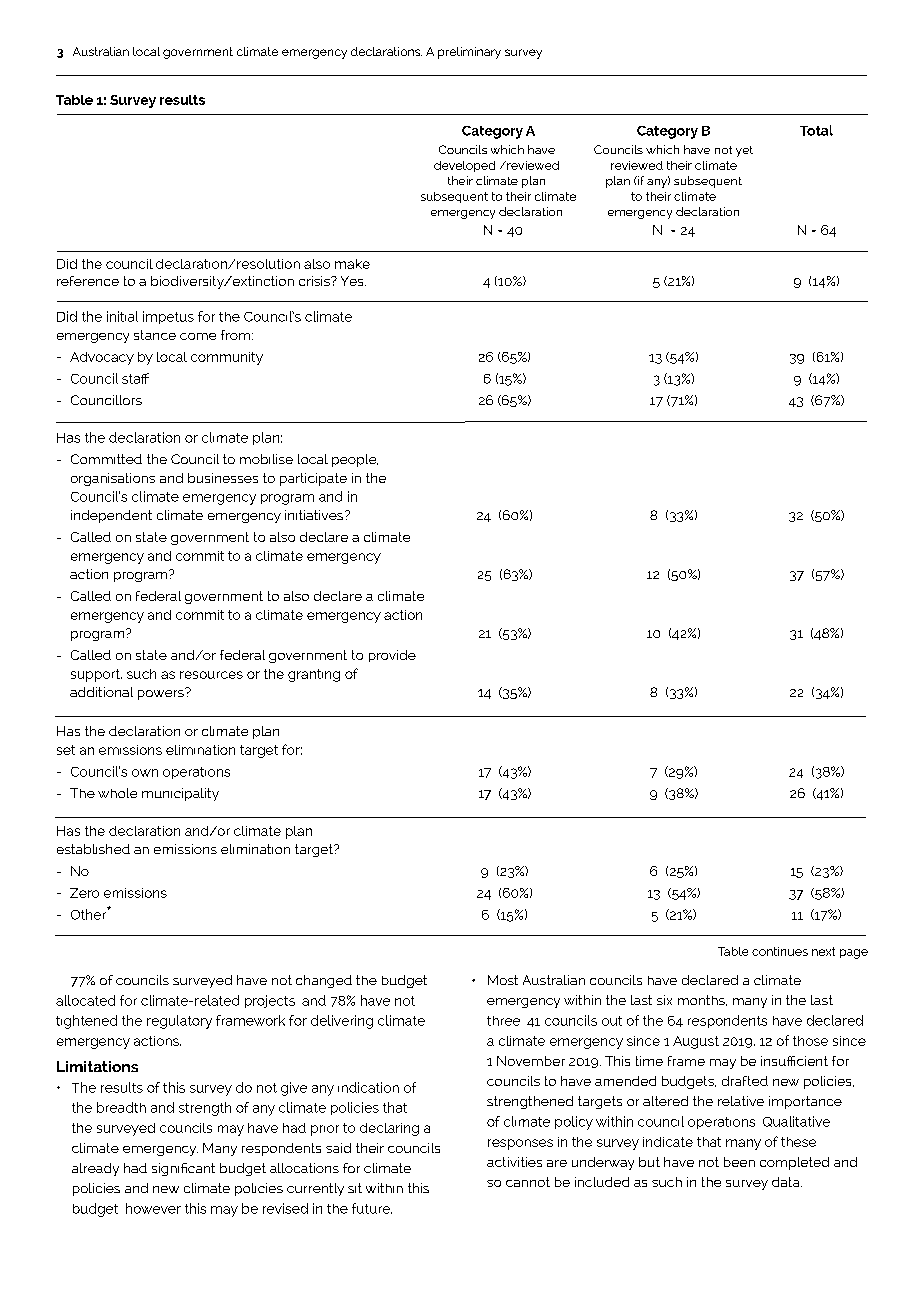 The image size is (924, 1308). I want to click on activities, so click(514, 1162).
